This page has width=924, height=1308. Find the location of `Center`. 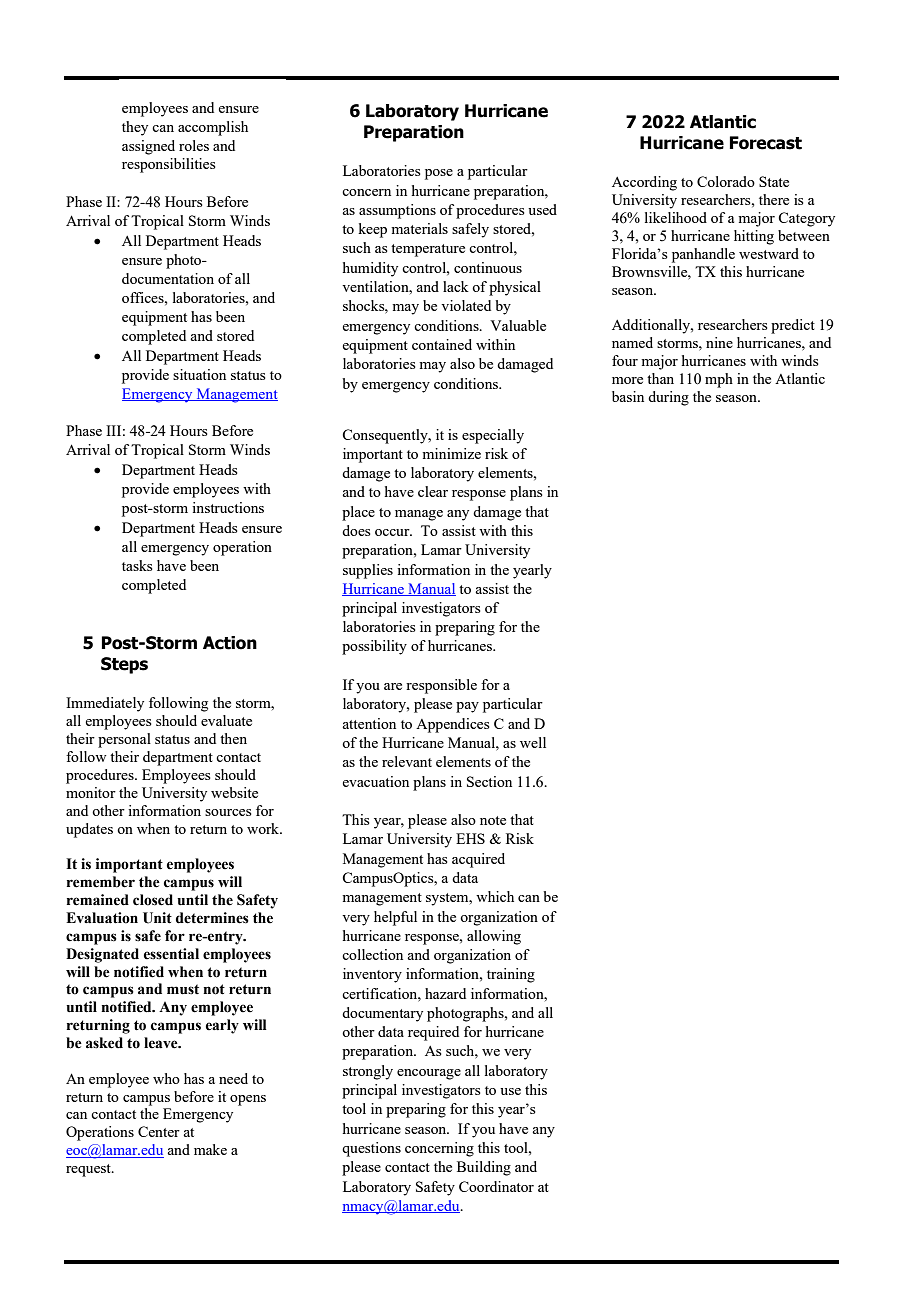

Center is located at coordinates (159, 1131).
